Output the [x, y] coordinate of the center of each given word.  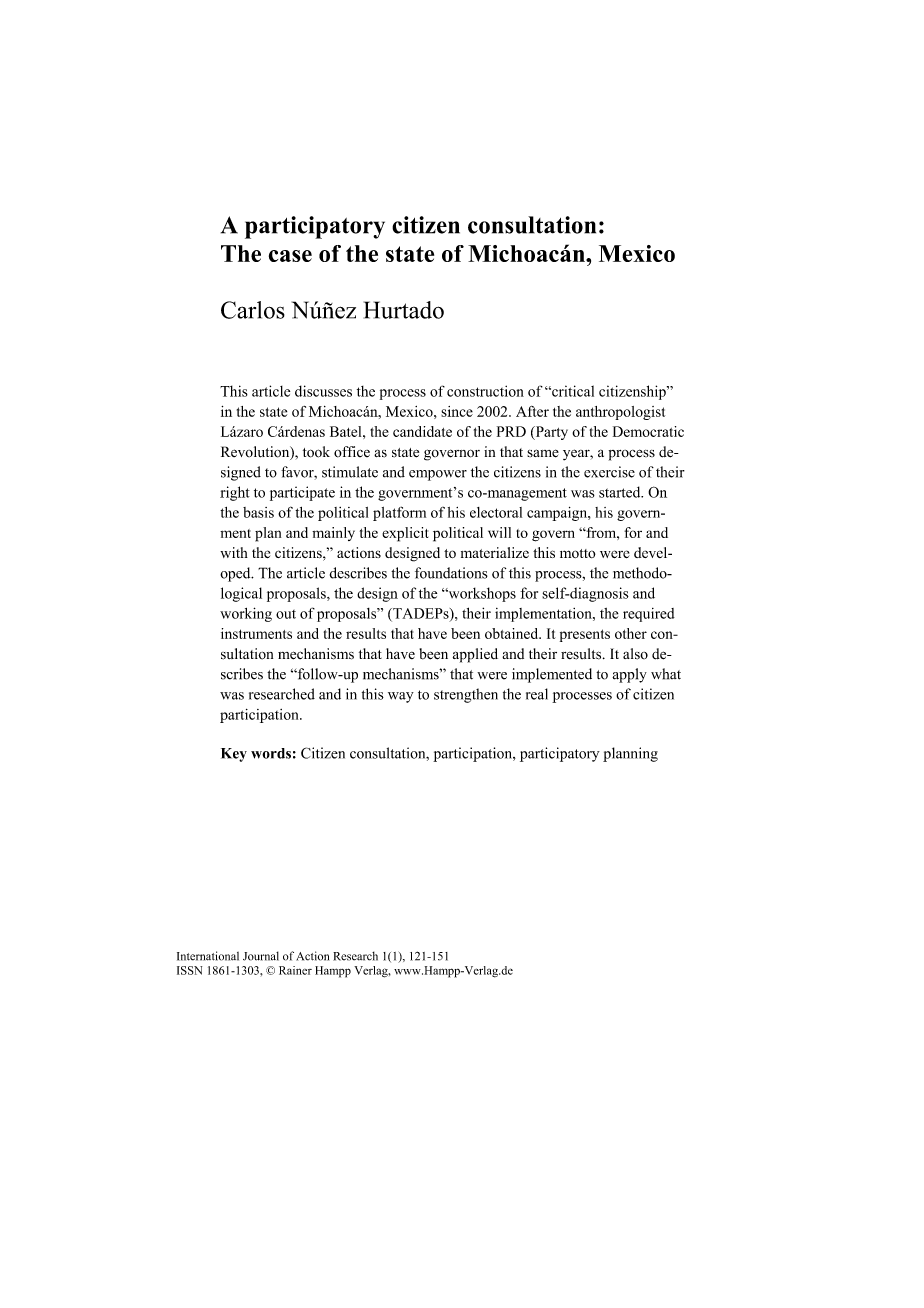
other [631, 633]
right [235, 493]
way [401, 697]
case [290, 256]
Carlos [253, 310]
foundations [451, 573]
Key [234, 755]
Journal [261, 956]
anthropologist [620, 413]
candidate [422, 431]
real [537, 694]
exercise [609, 472]
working [246, 614]
